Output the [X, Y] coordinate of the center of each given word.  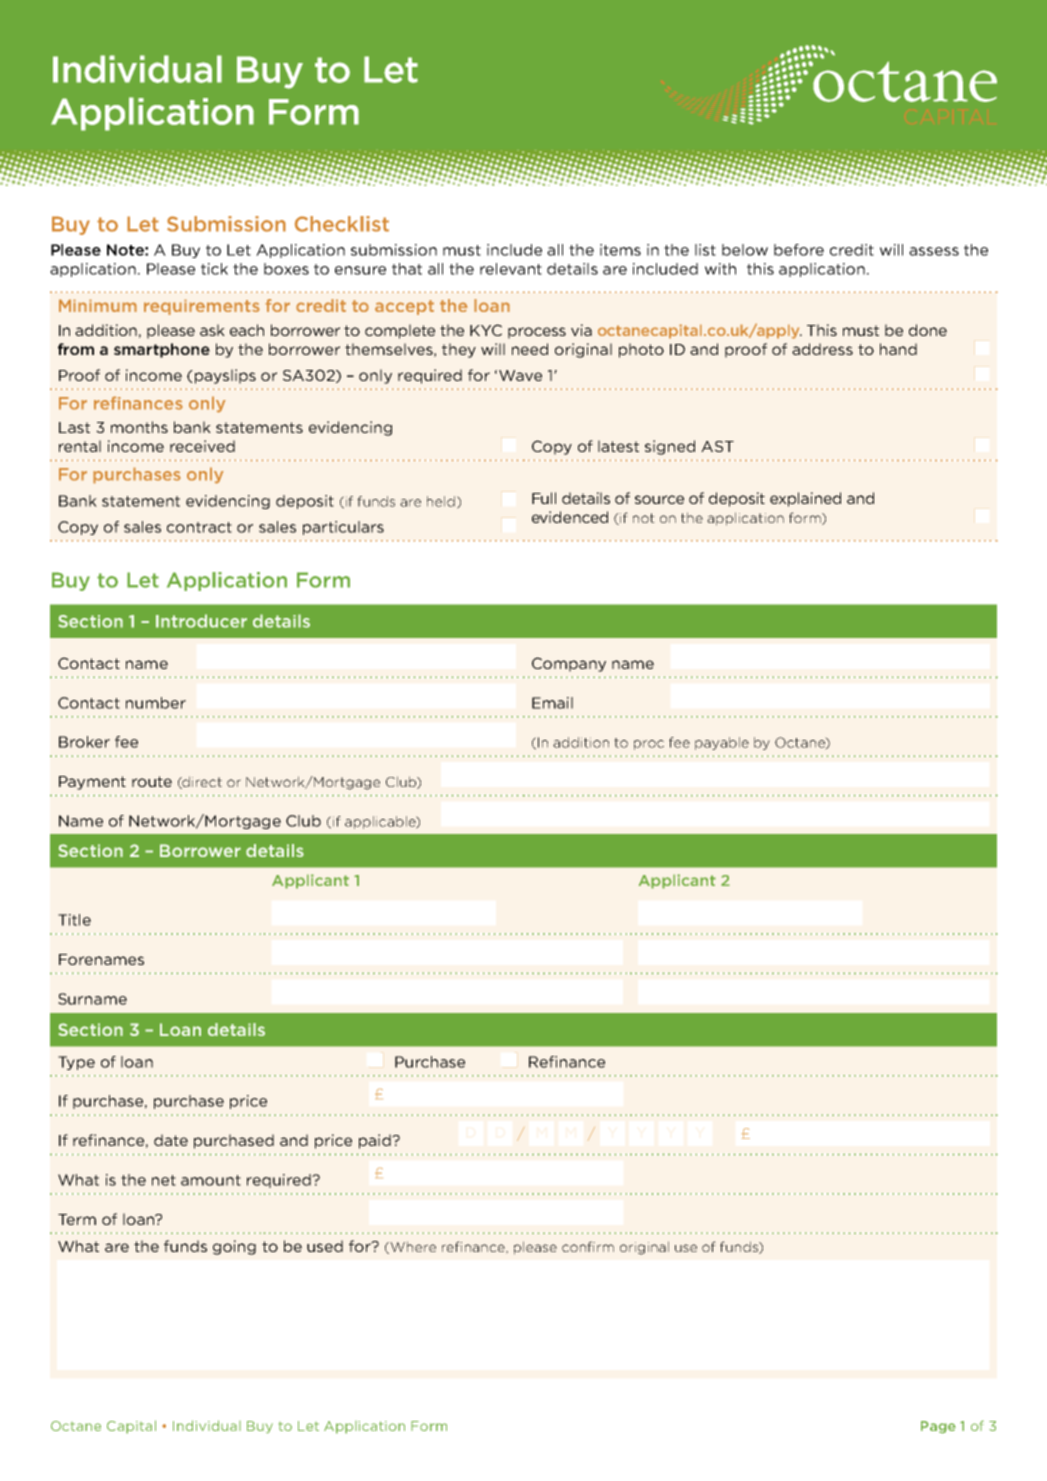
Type [76, 1063]
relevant [511, 269]
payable [722, 743]
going [234, 1247]
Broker [84, 742]
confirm [588, 1246]
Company [569, 664]
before [799, 250]
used [325, 1246]
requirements [202, 307]
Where [413, 1246]
